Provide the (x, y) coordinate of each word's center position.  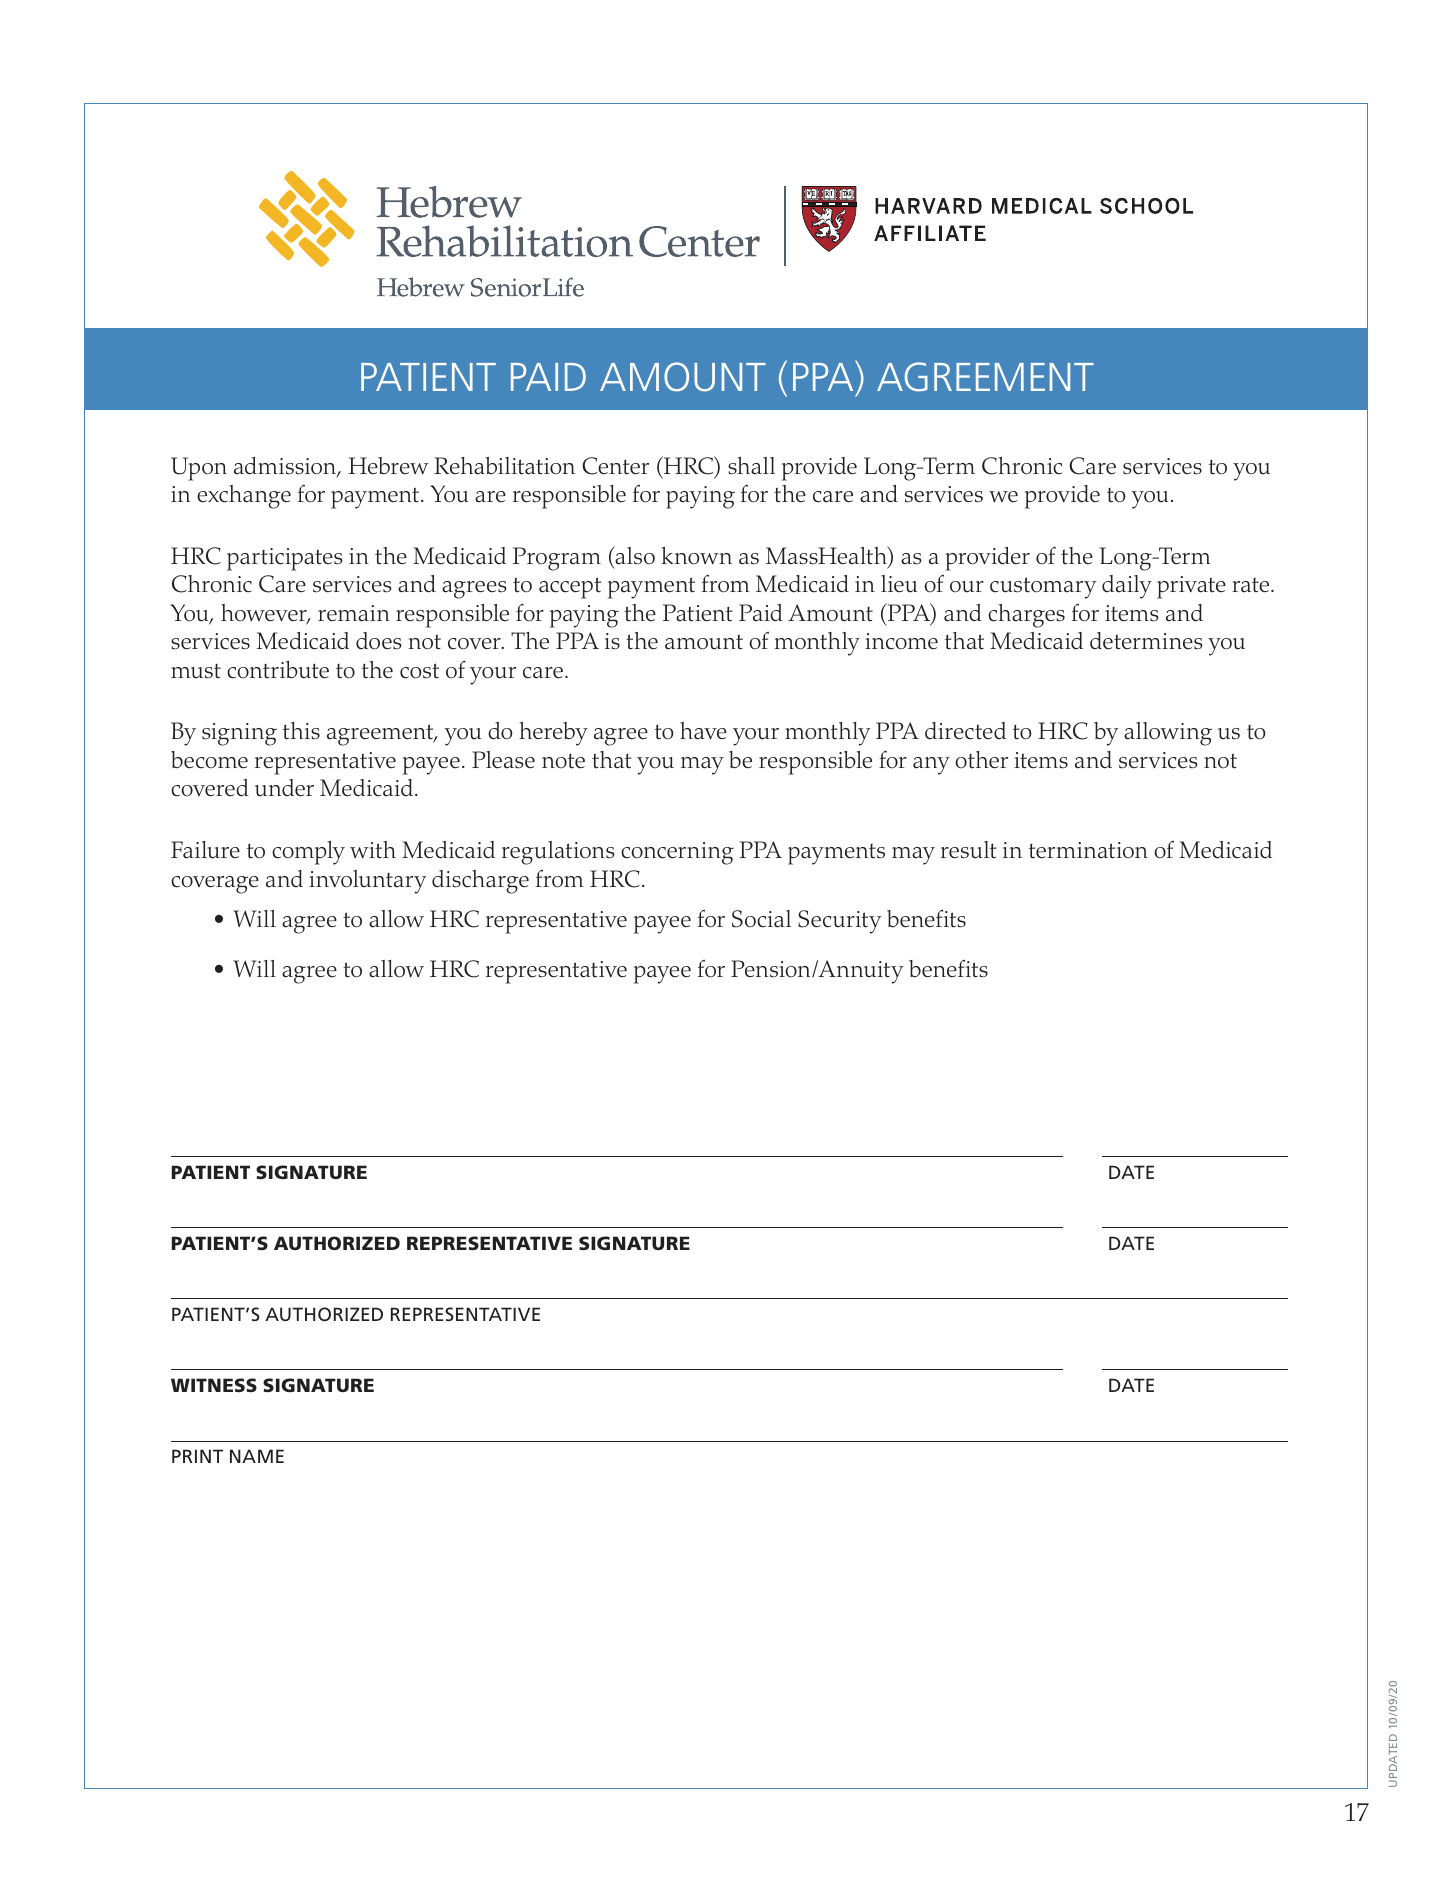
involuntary (367, 882)
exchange (244, 497)
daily (1127, 587)
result (968, 850)
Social (761, 919)
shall (751, 466)
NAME (257, 1456)
